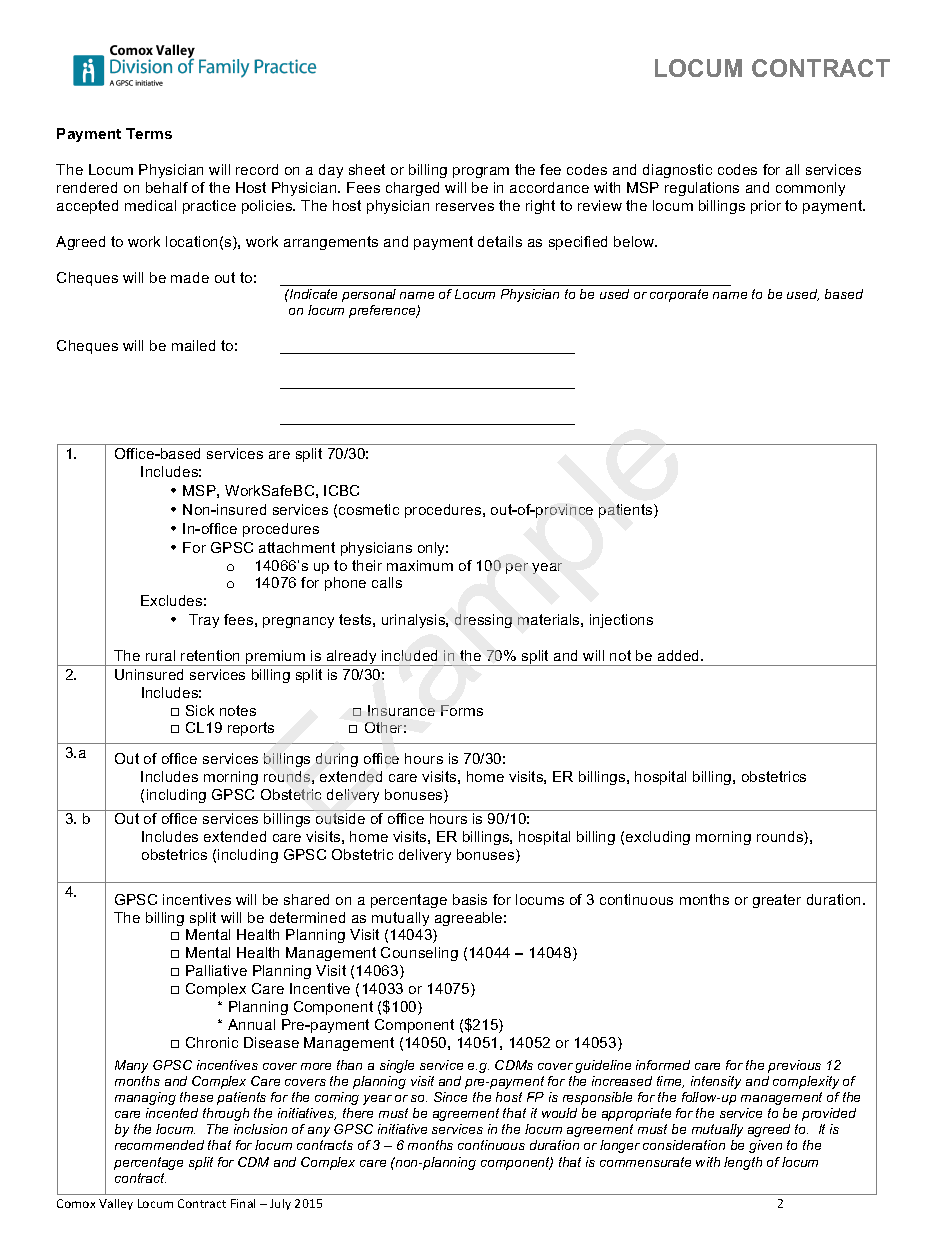 This screenshot has width=952, height=1233. What do you see at coordinates (777, 901) in the screenshot?
I see `greater` at bounding box center [777, 901].
